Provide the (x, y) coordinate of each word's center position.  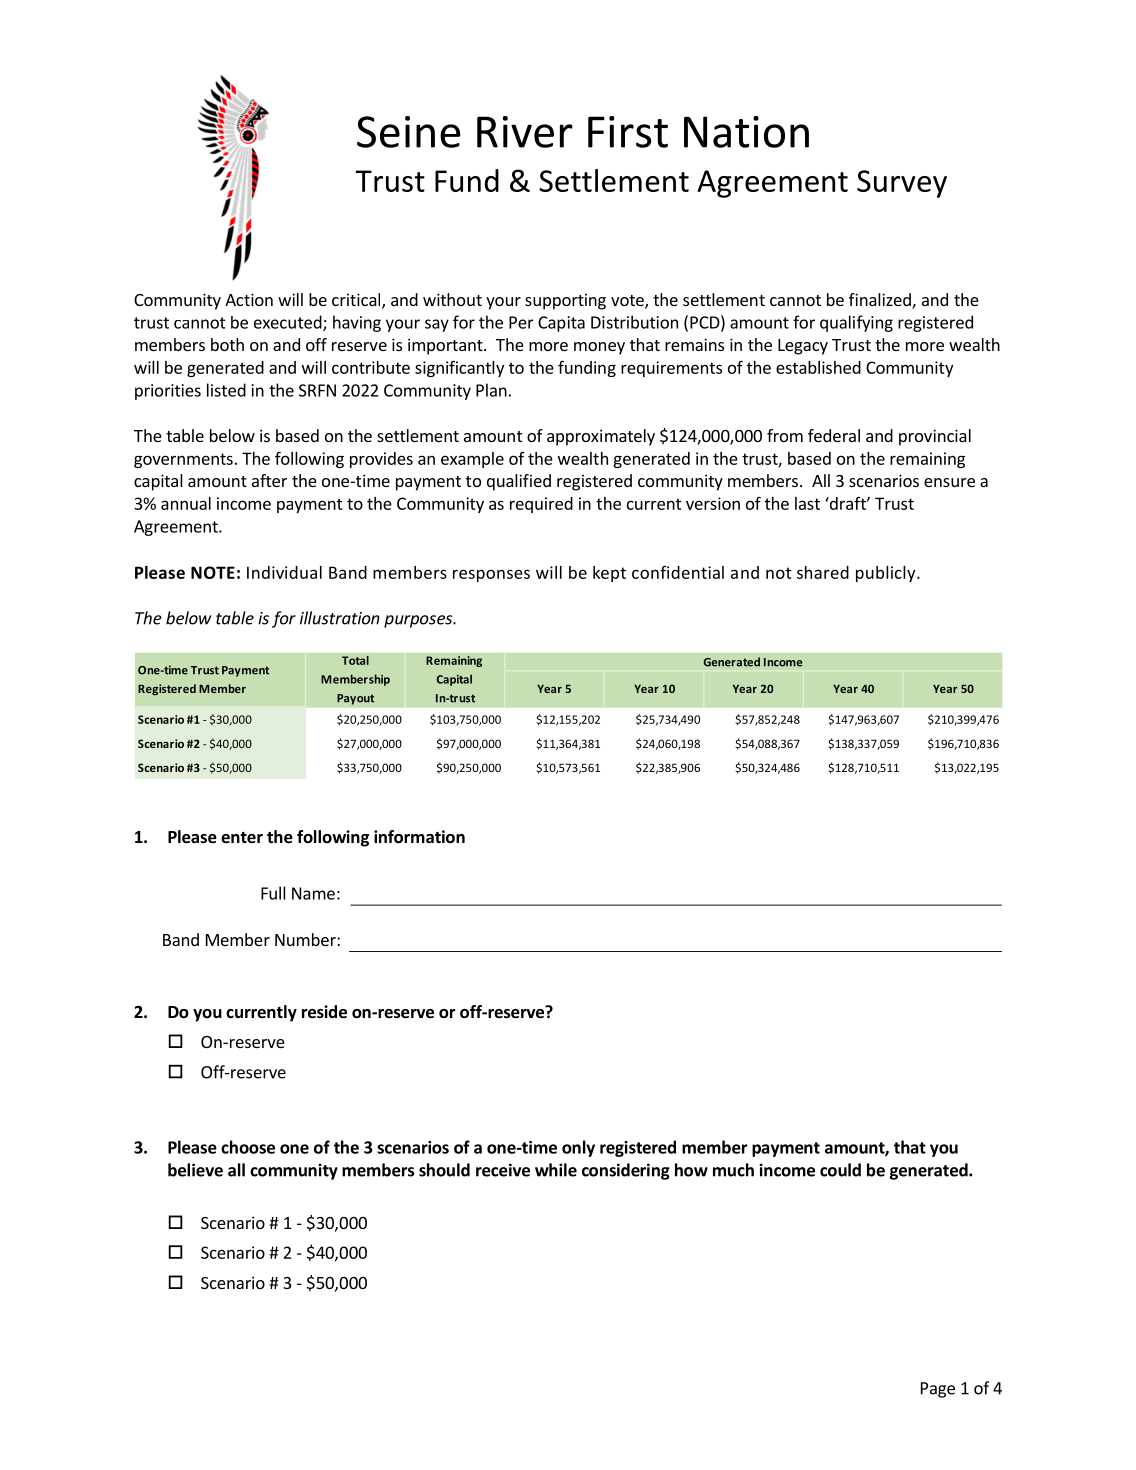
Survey (902, 184)
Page (938, 1390)
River (525, 132)
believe (195, 1170)
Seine (409, 132)
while (556, 1170)
